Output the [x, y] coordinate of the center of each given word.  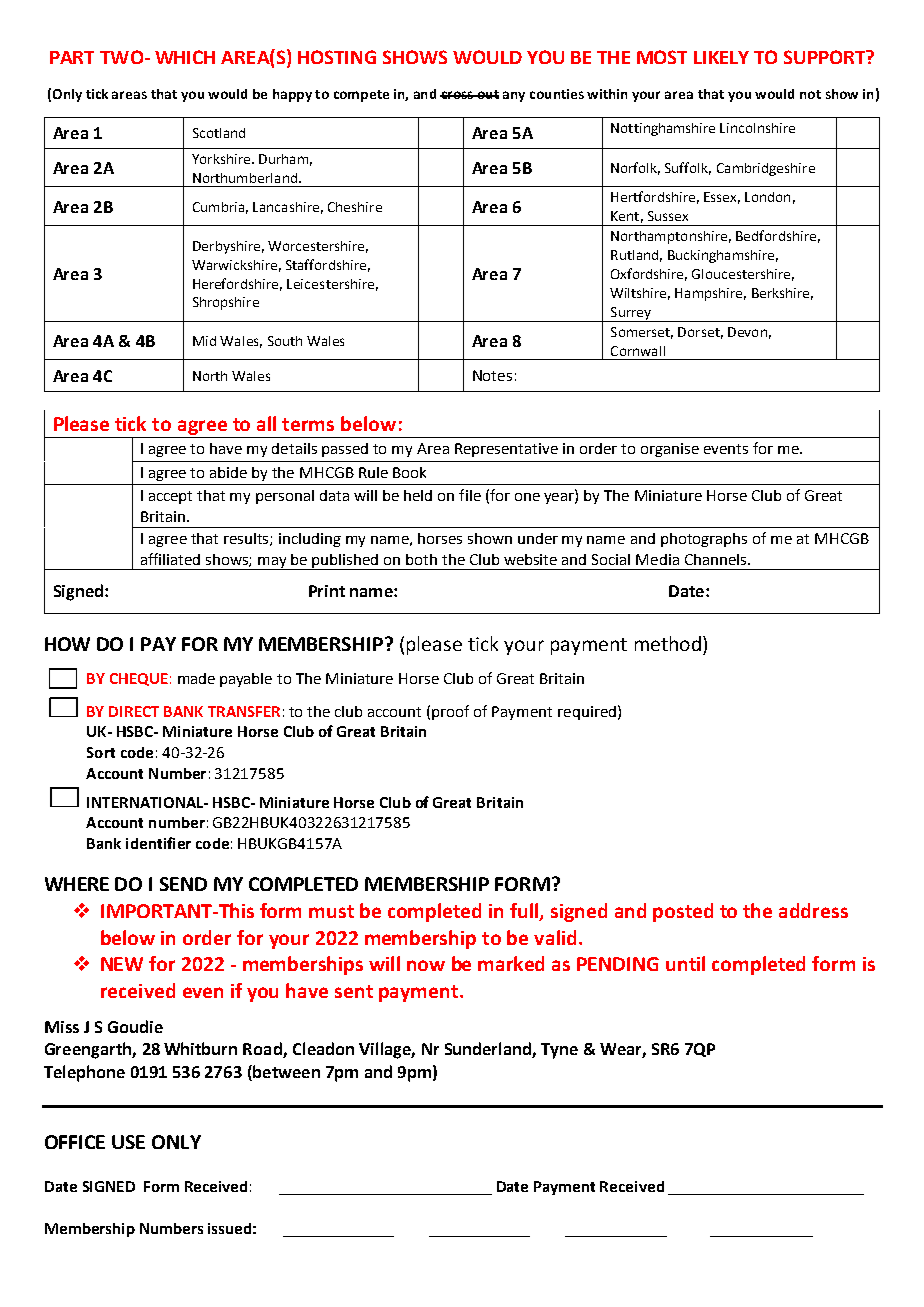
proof [450, 712]
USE [128, 1142]
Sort [101, 752]
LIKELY [721, 57]
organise [670, 450]
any [514, 96]
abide [228, 472]
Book [409, 472]
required [587, 713]
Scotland [219, 133]
